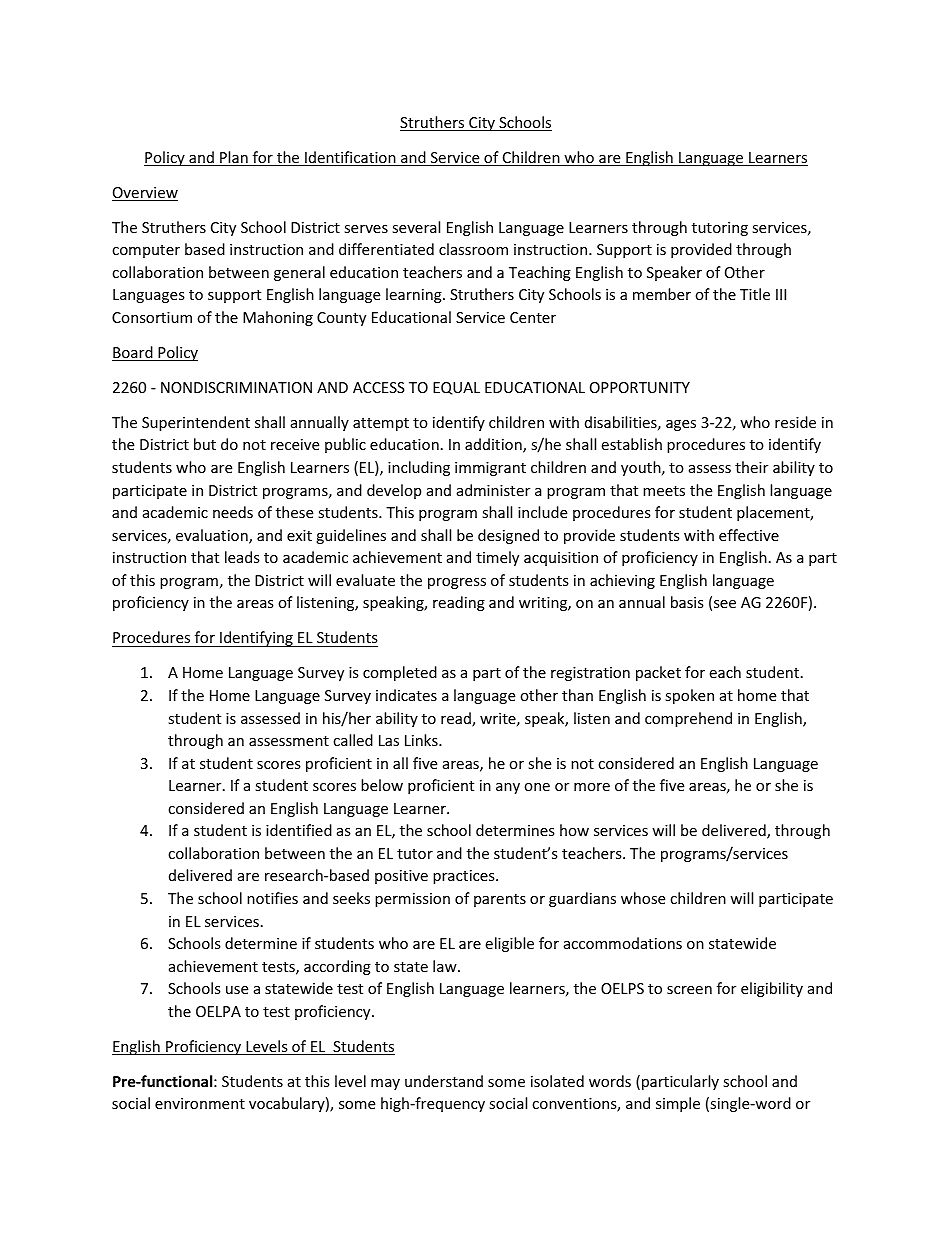  What do you see at coordinates (643, 898) in the page?
I see `whose` at bounding box center [643, 898].
